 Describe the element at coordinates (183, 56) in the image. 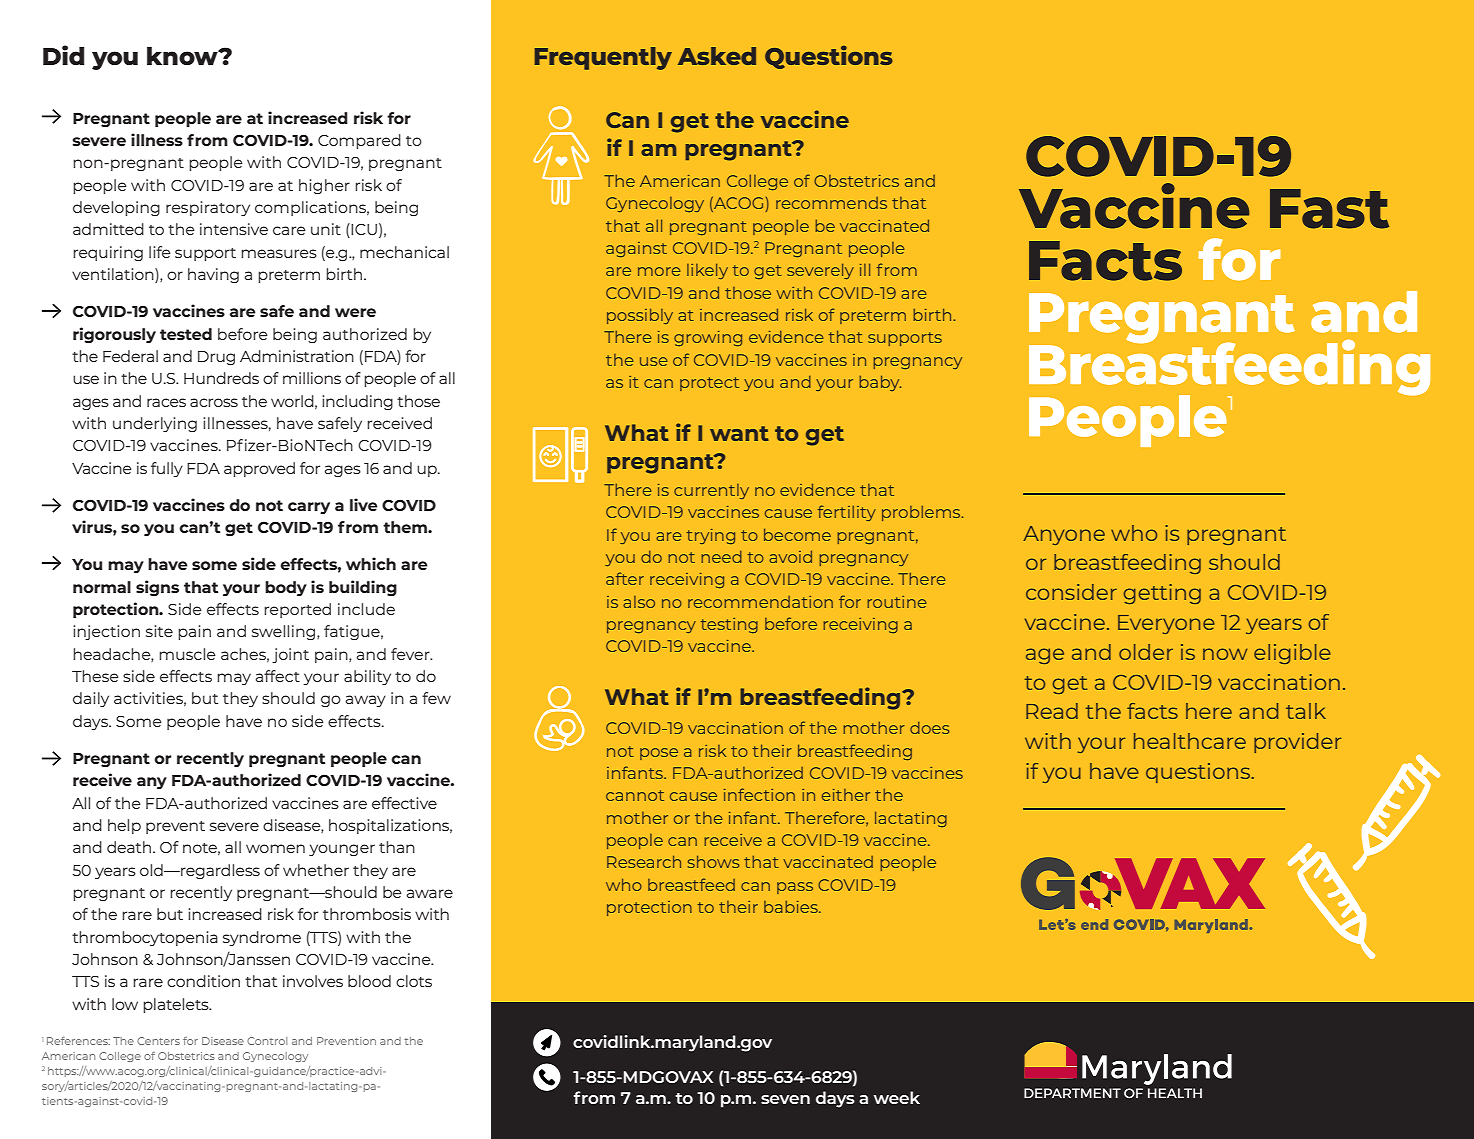

I see `know` at that location.
